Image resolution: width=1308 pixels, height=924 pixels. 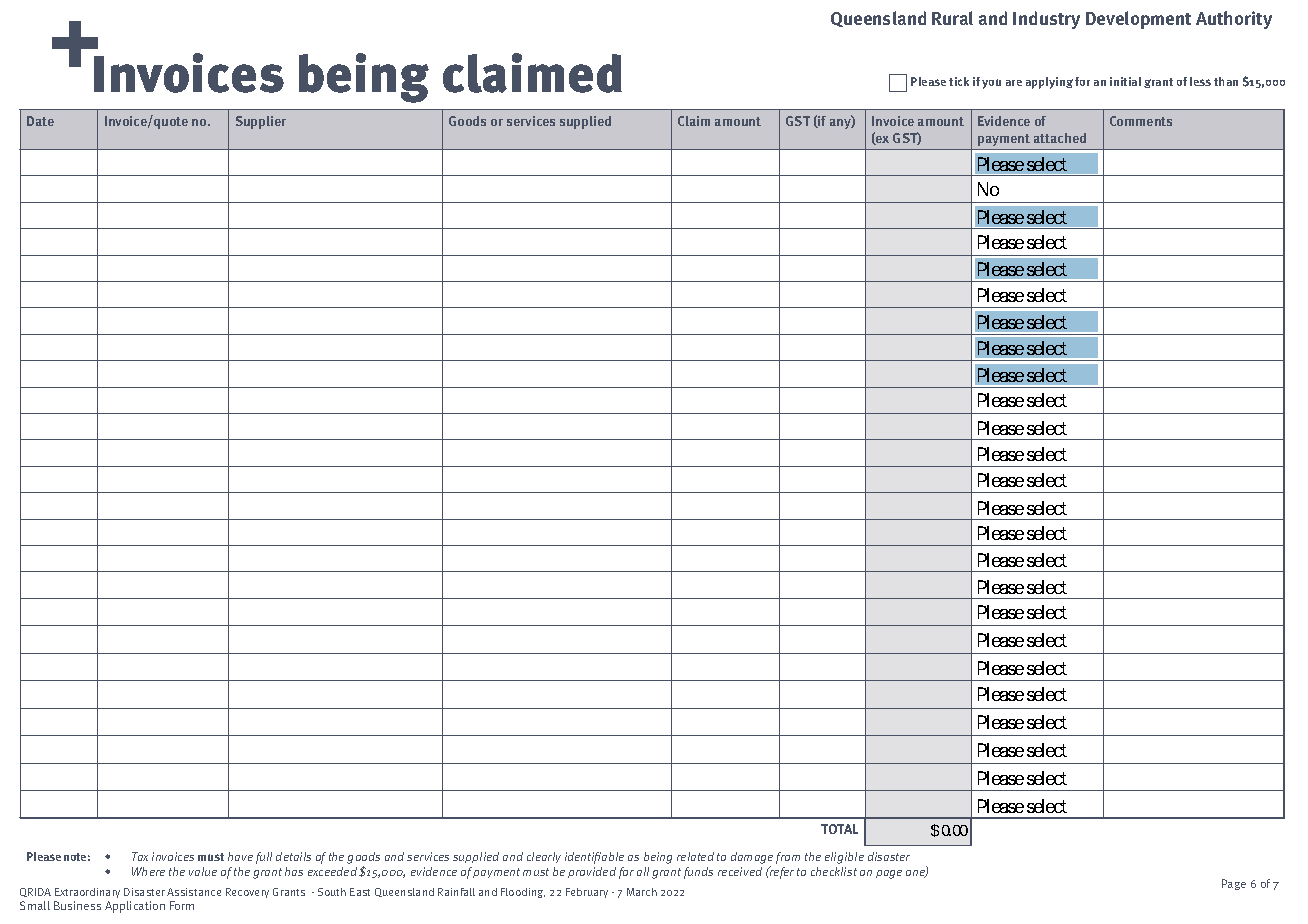 I want to click on Supplier, so click(x=261, y=122).
